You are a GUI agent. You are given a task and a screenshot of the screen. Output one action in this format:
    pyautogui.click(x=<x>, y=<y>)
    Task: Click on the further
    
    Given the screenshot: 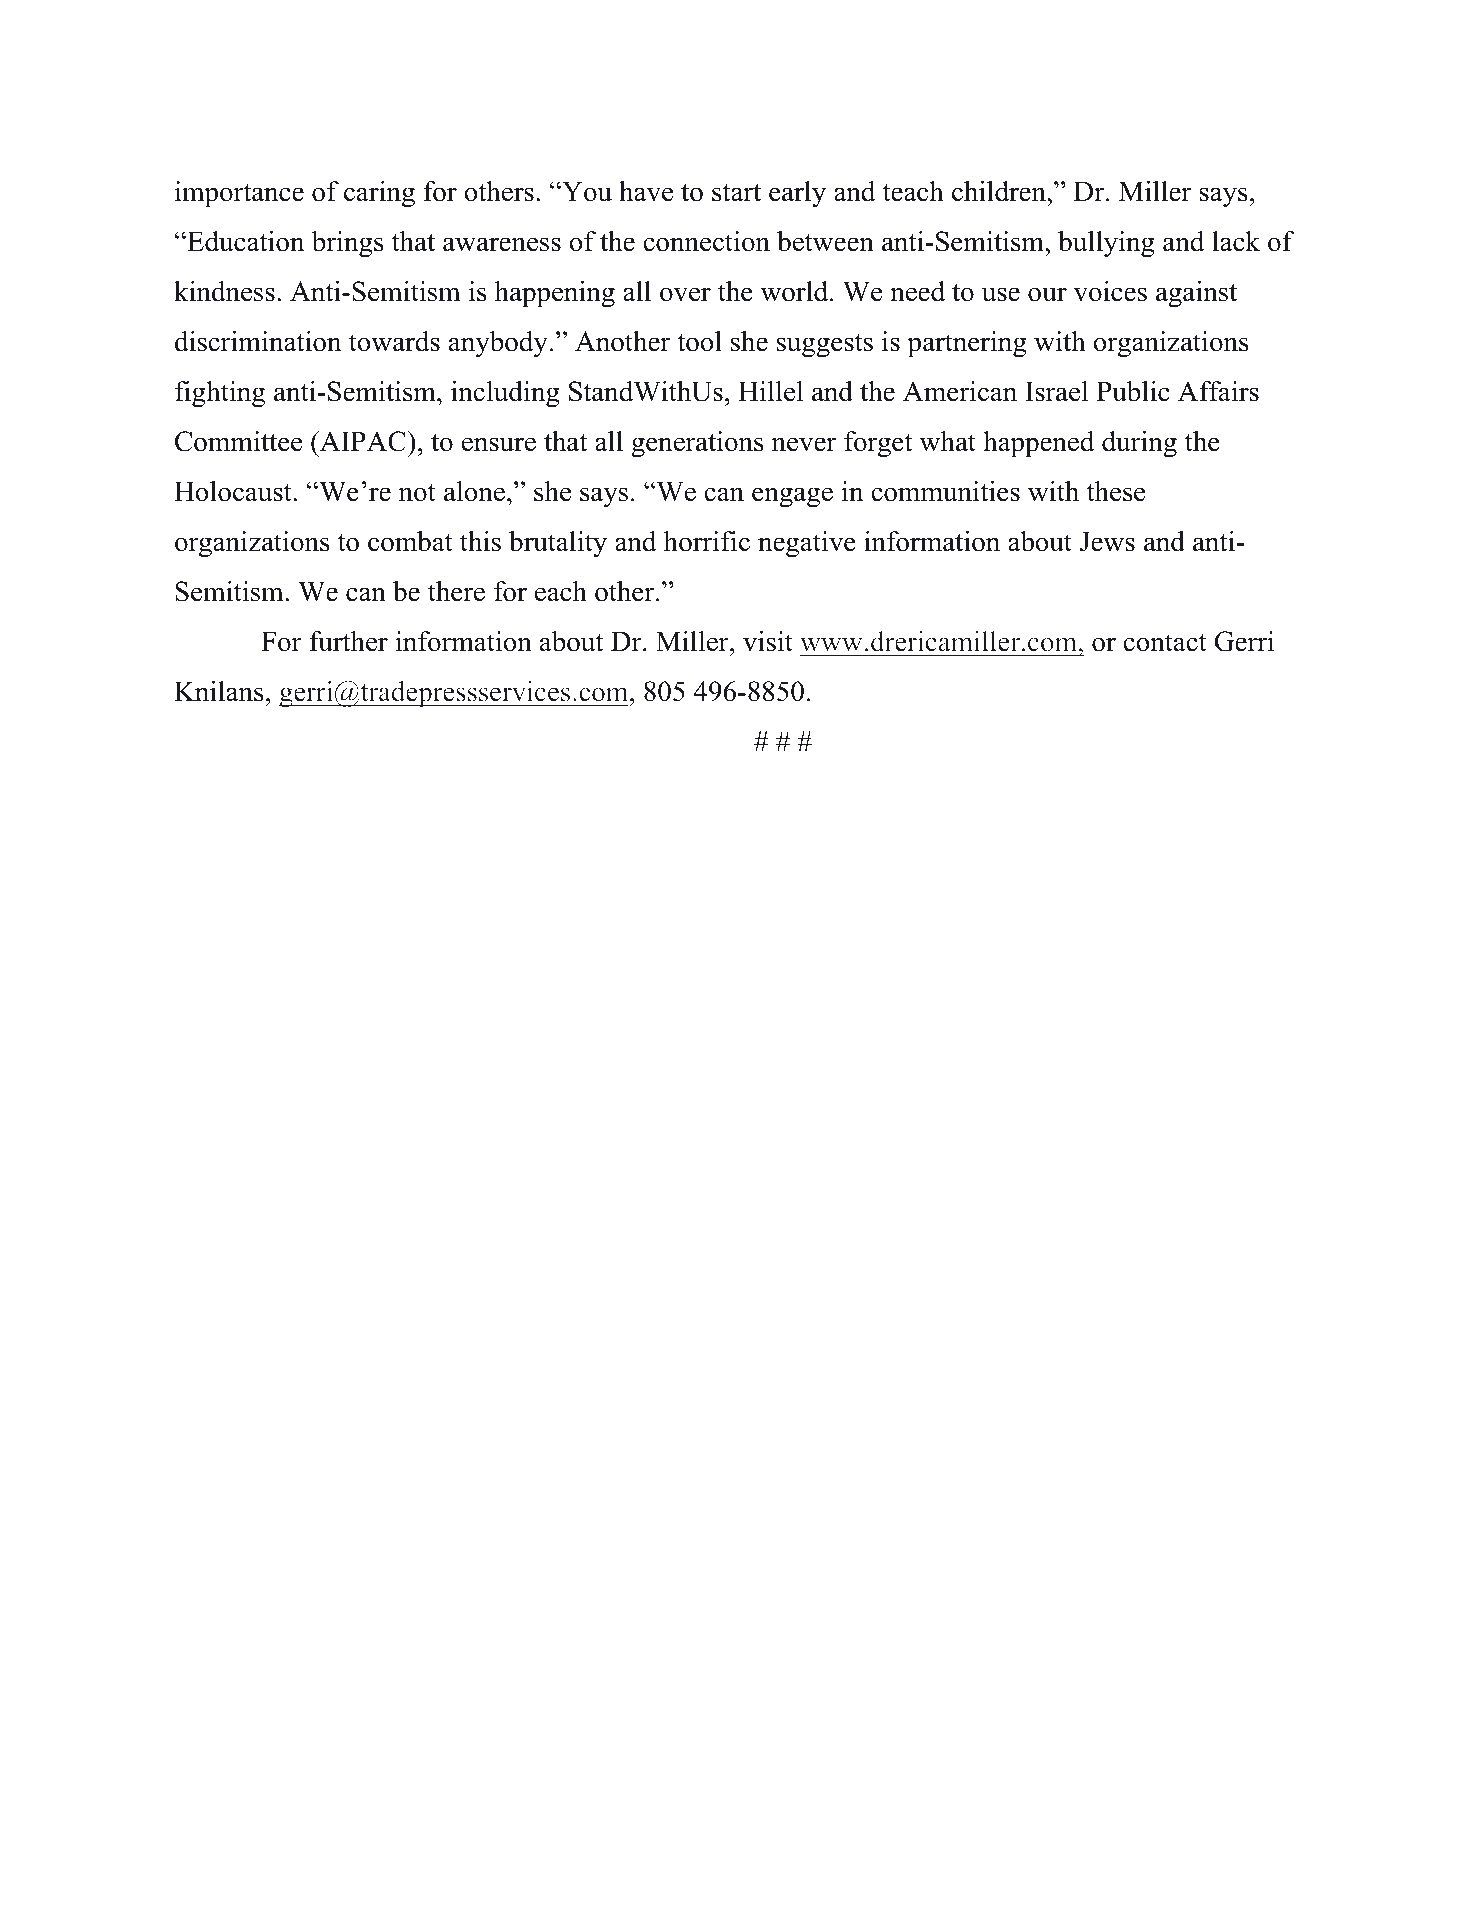 What is the action you would take?
    pyautogui.click(x=348, y=641)
